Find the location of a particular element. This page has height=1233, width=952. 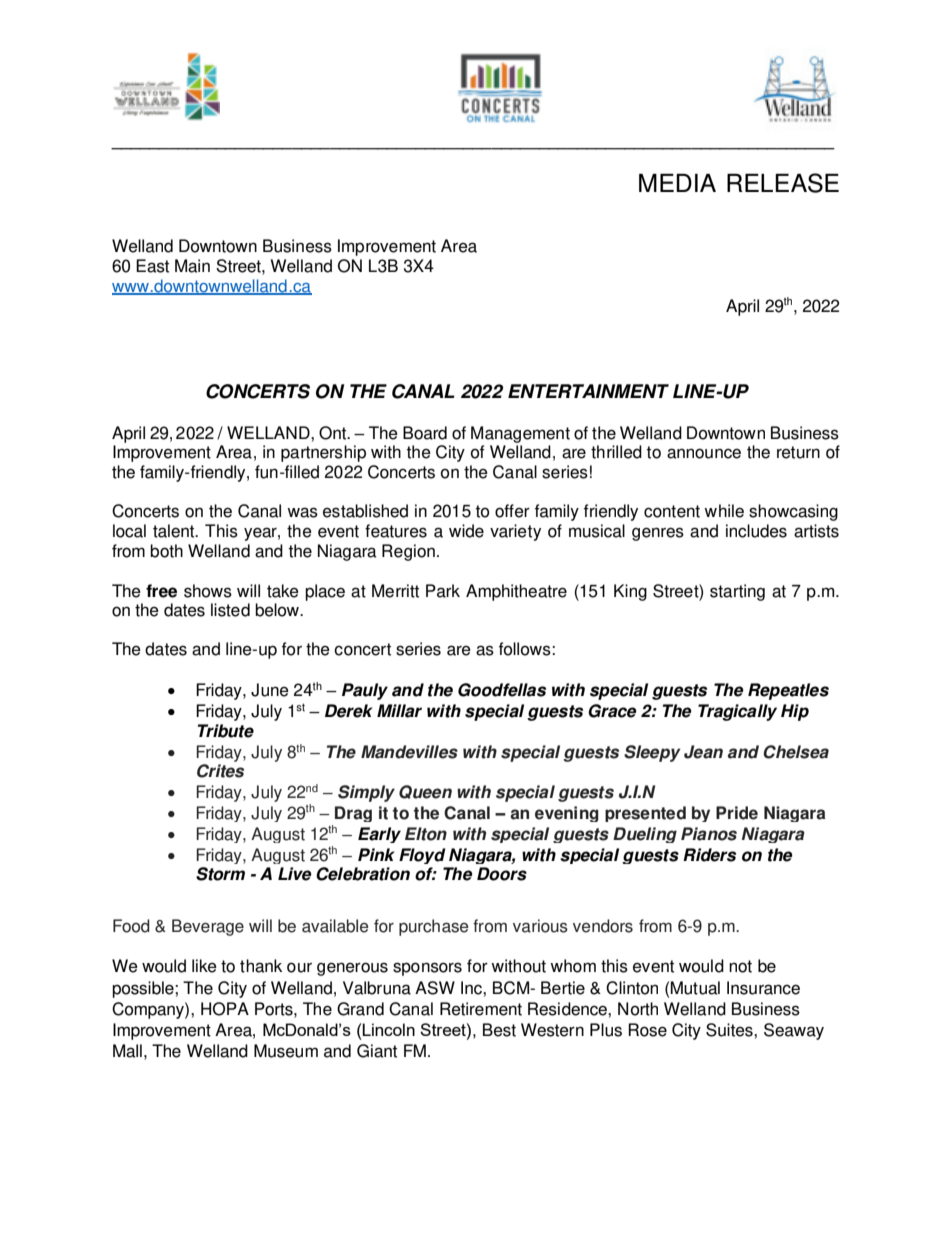

talent is located at coordinates (175, 531).
